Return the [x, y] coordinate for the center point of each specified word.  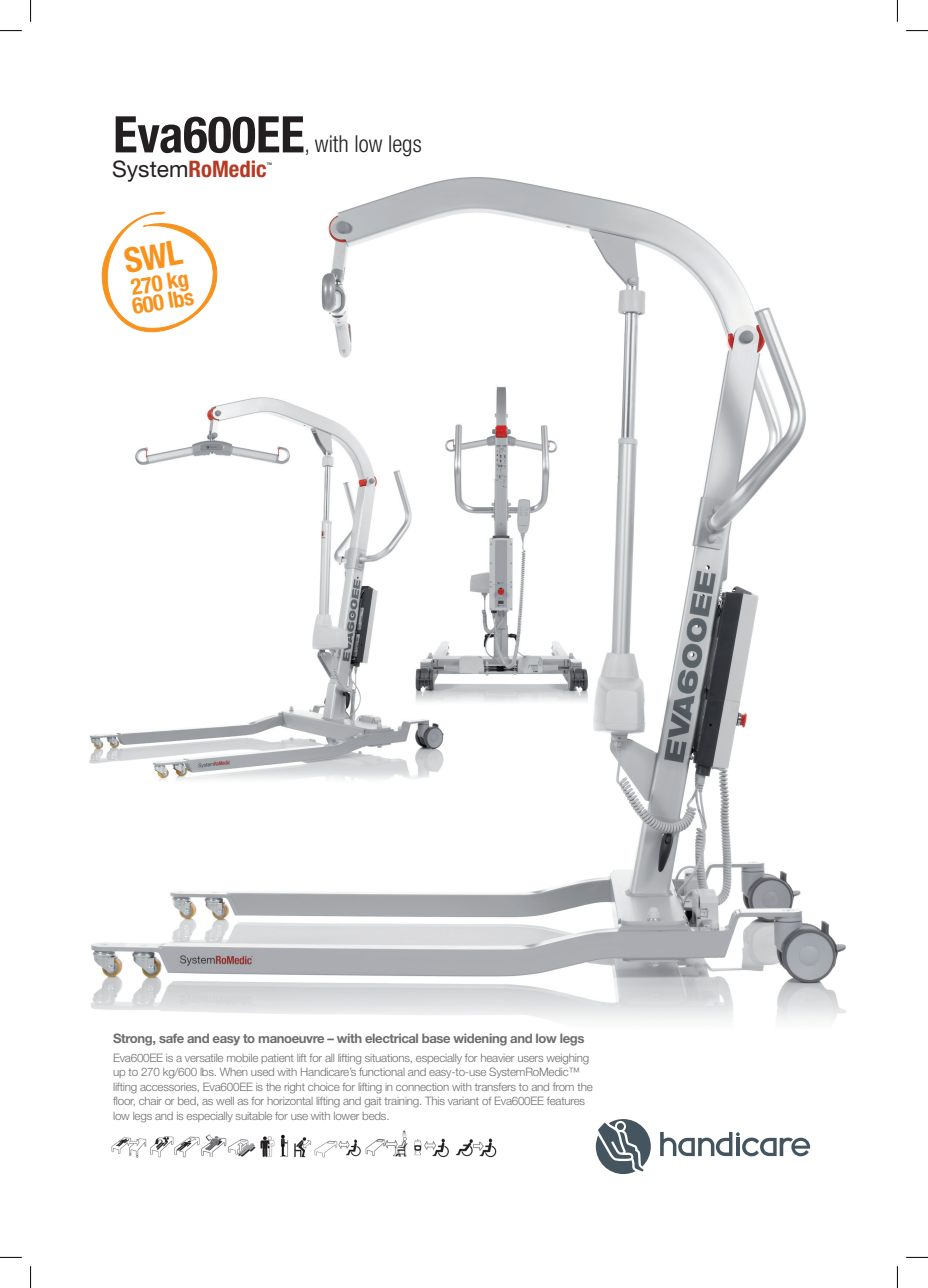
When [233, 1072]
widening [480, 1039]
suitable [254, 1116]
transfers [495, 1087]
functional [382, 1072]
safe [171, 1038]
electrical [391, 1038]
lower [346, 1116]
